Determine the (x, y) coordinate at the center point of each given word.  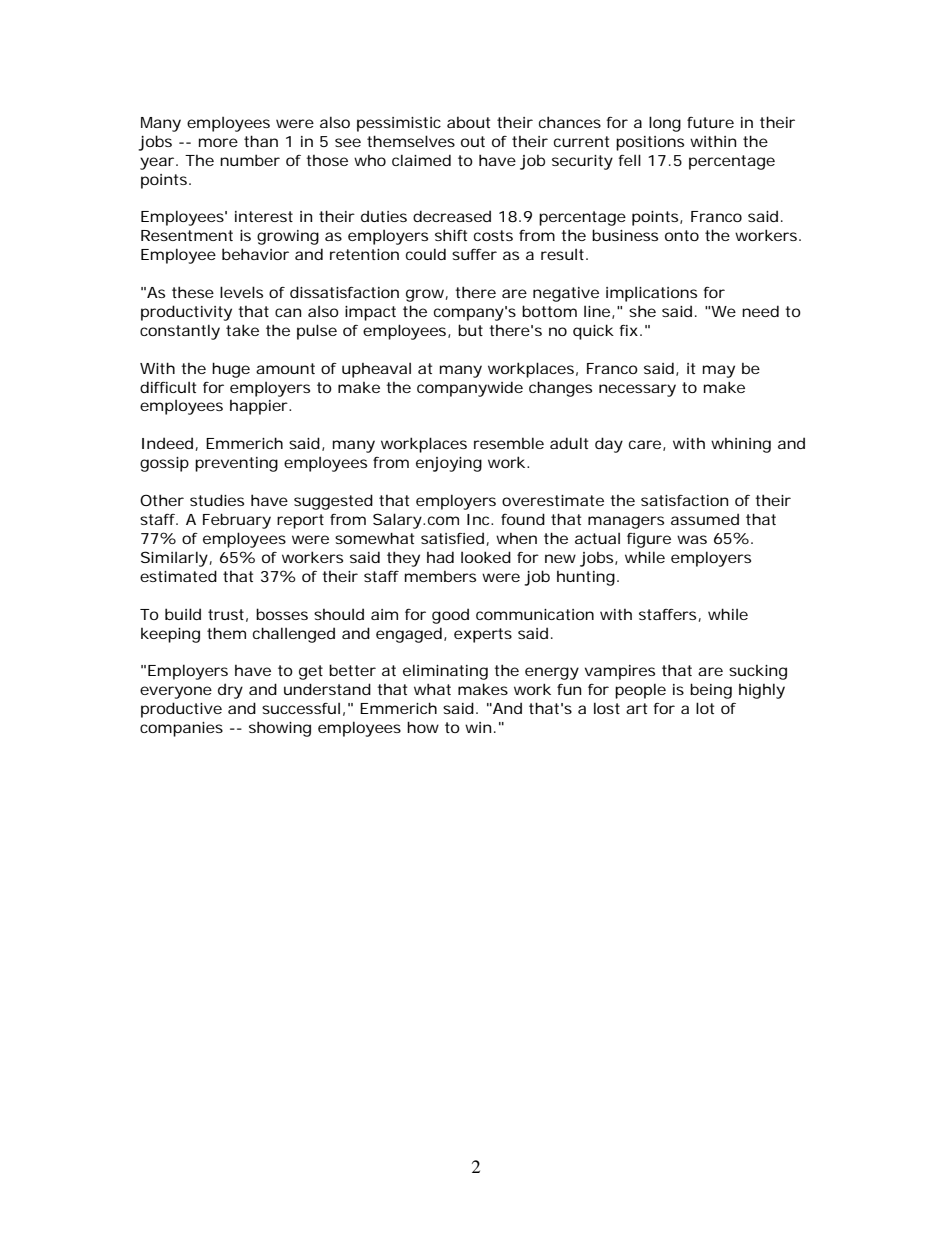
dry (230, 691)
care (645, 444)
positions (650, 143)
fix (628, 330)
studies (217, 500)
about (468, 122)
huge (231, 370)
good (450, 616)
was (692, 539)
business (625, 235)
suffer (474, 254)
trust (226, 614)
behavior (255, 254)
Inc (478, 519)
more (218, 142)
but (470, 330)
